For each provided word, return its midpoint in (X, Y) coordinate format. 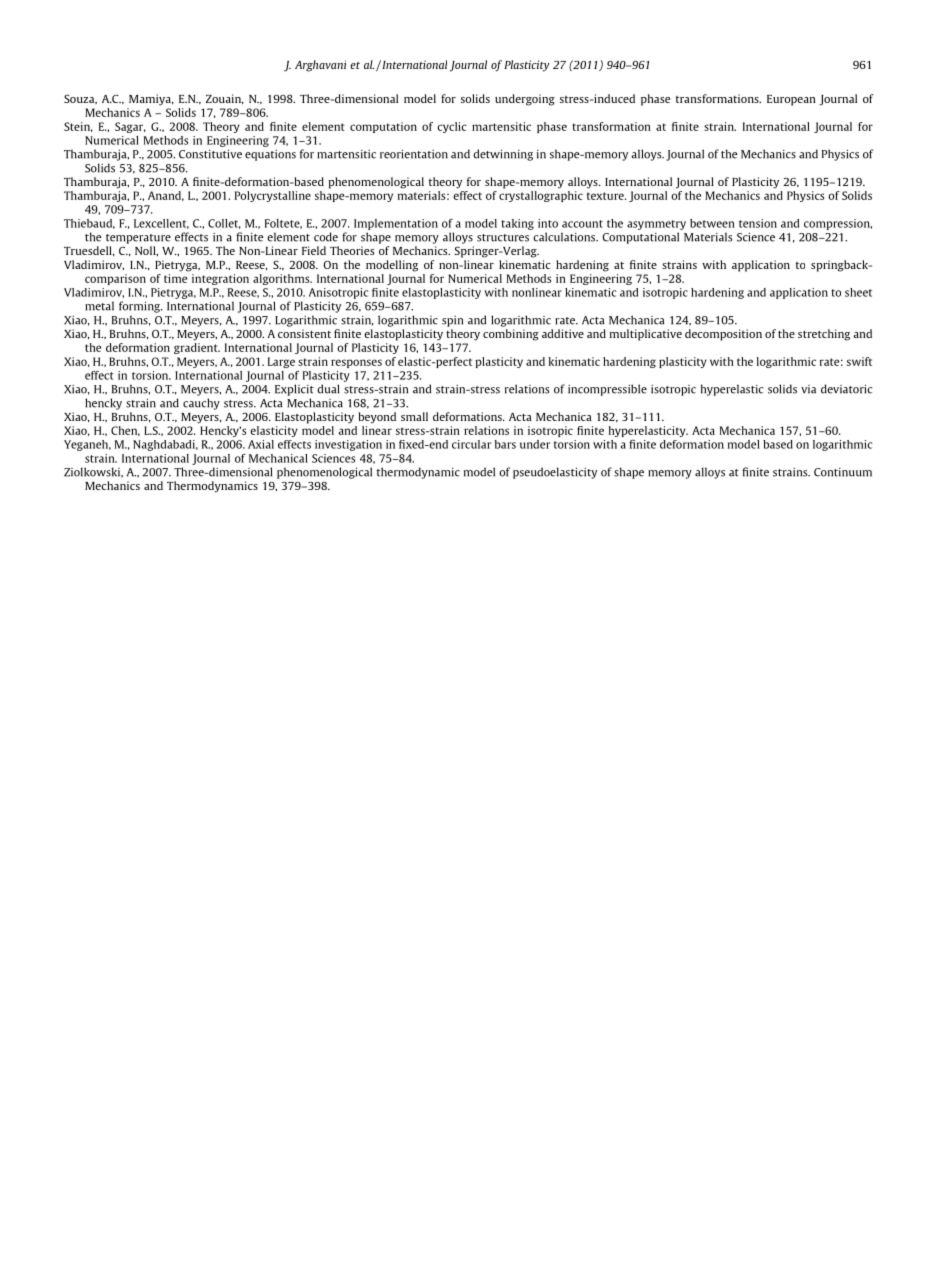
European (791, 100)
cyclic (452, 127)
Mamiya (151, 100)
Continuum (843, 472)
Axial (261, 444)
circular (471, 444)
